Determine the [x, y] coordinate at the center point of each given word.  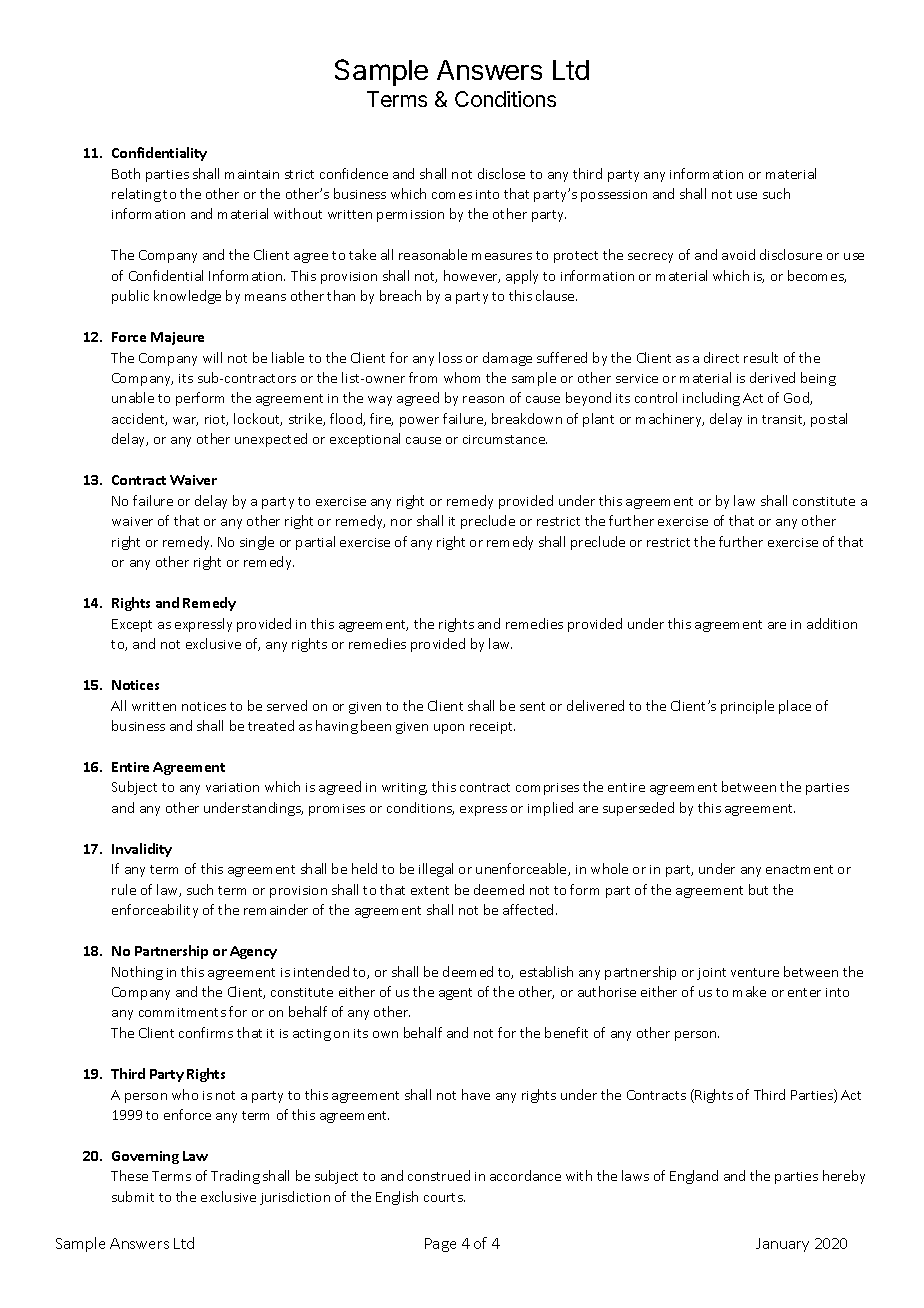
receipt [492, 728]
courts [444, 1197]
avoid [738, 254]
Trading [235, 1177]
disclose [501, 173]
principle [747, 707]
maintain [252, 174]
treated [271, 725]
